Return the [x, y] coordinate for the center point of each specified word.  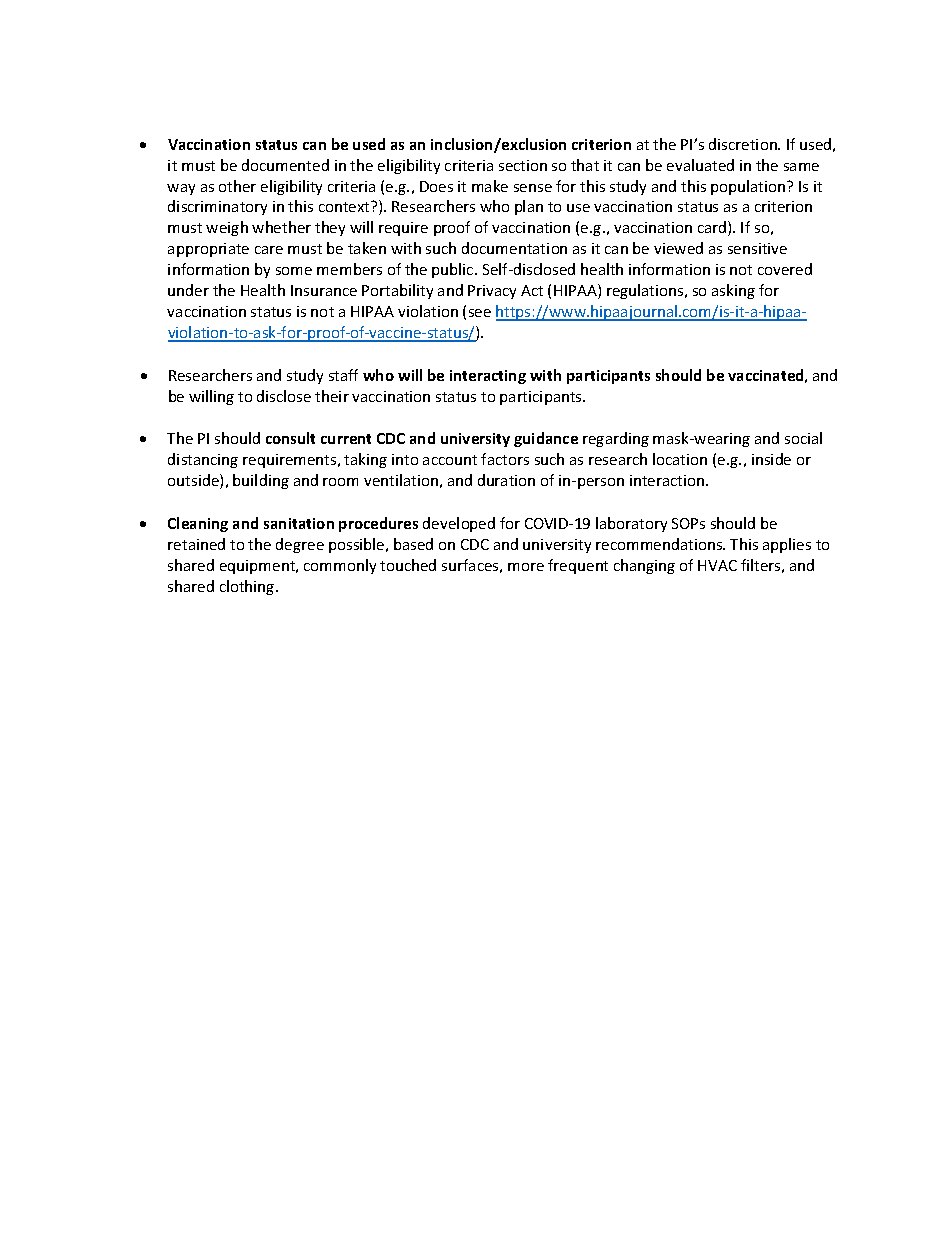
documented [285, 165]
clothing [248, 587]
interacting [488, 377]
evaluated [700, 165]
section [523, 165]
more [526, 567]
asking [733, 291]
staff [343, 375]
